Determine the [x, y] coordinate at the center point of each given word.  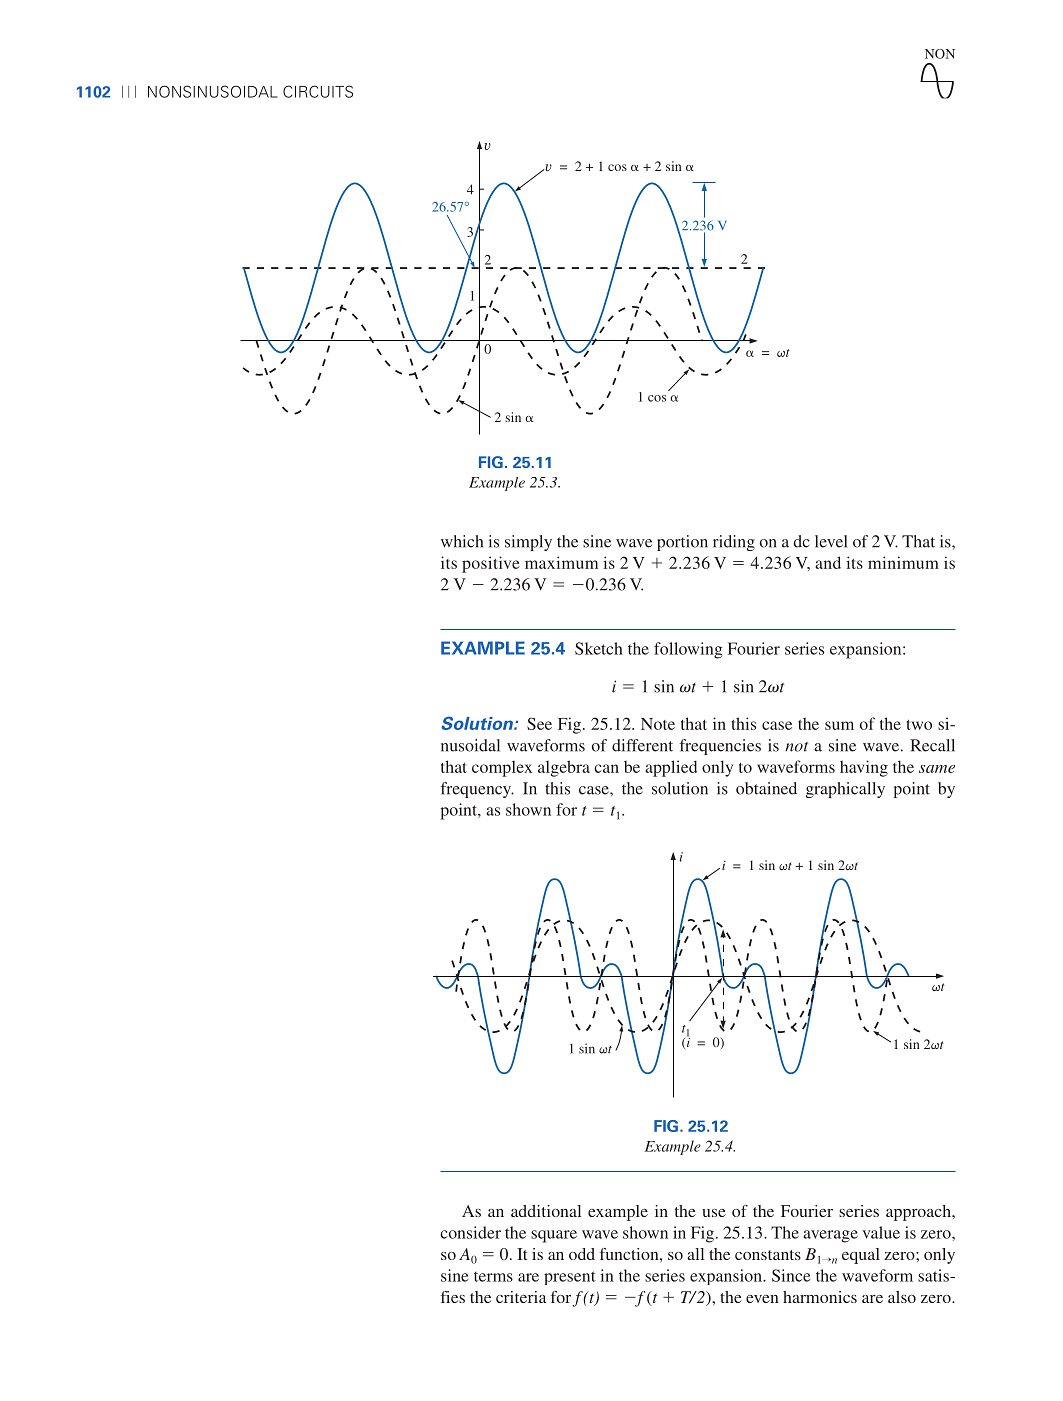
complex [502, 769]
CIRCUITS [318, 91]
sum [839, 725]
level [831, 541]
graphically [845, 790]
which [462, 541]
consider [470, 1232]
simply [528, 543]
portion [682, 543]
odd [582, 1254]
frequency [477, 790]
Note [658, 724]
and [828, 562]
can [607, 768]
